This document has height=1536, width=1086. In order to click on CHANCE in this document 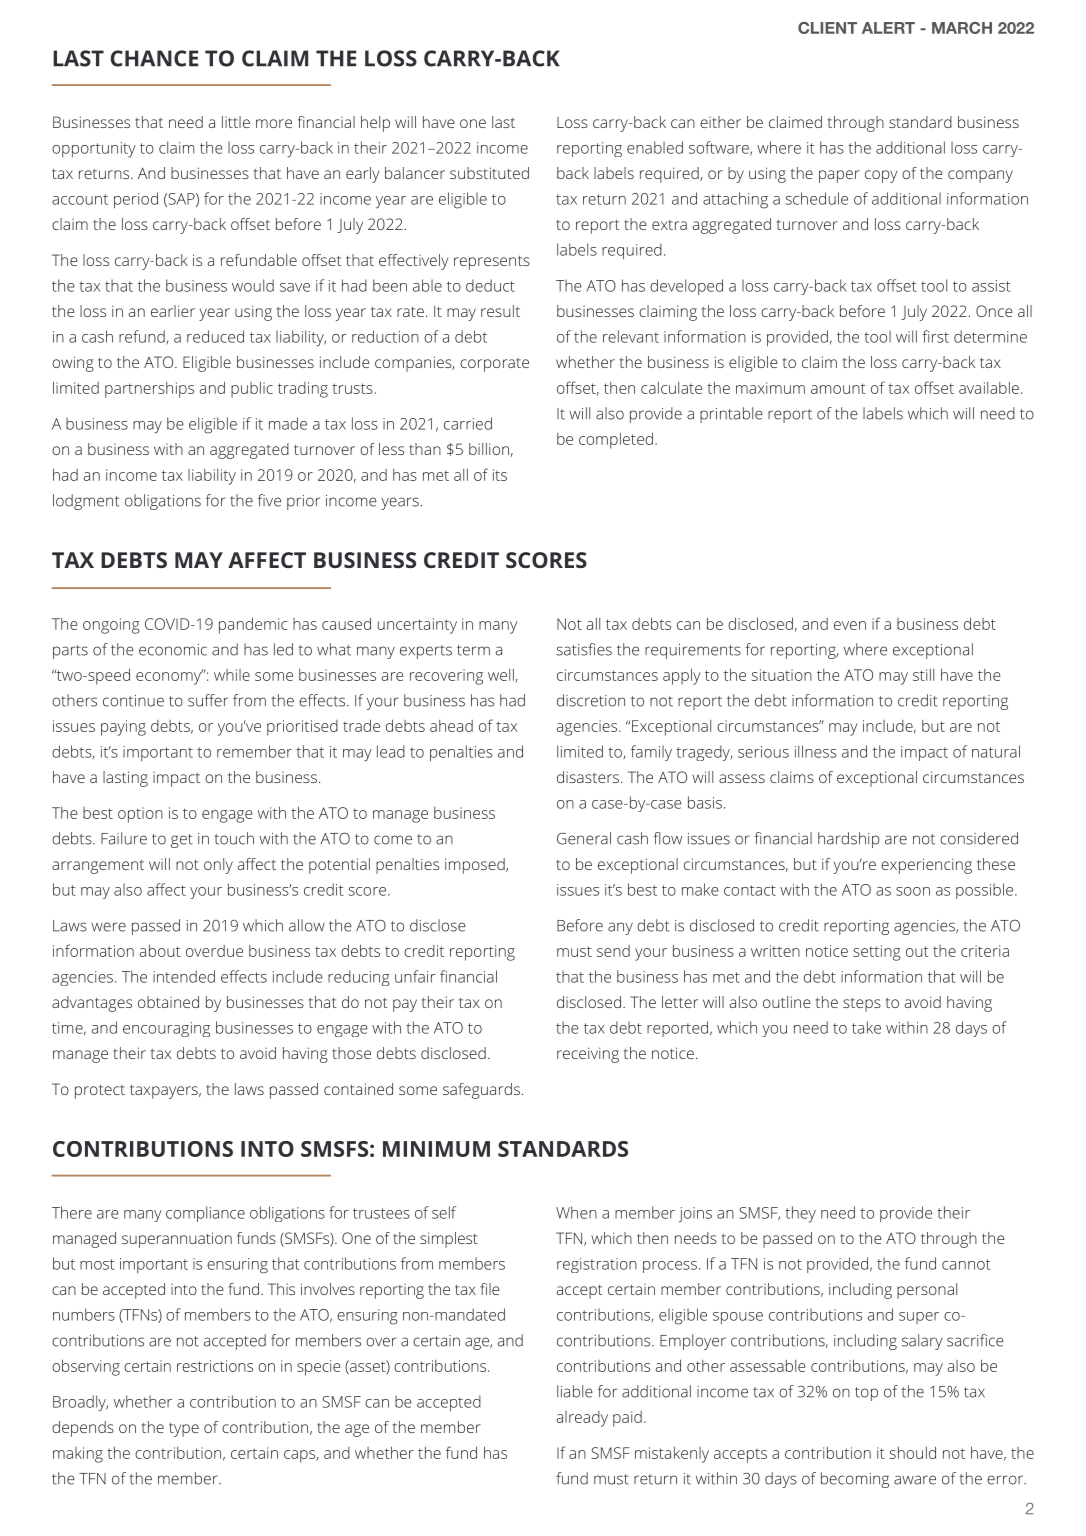, I will do `click(154, 58)`.
